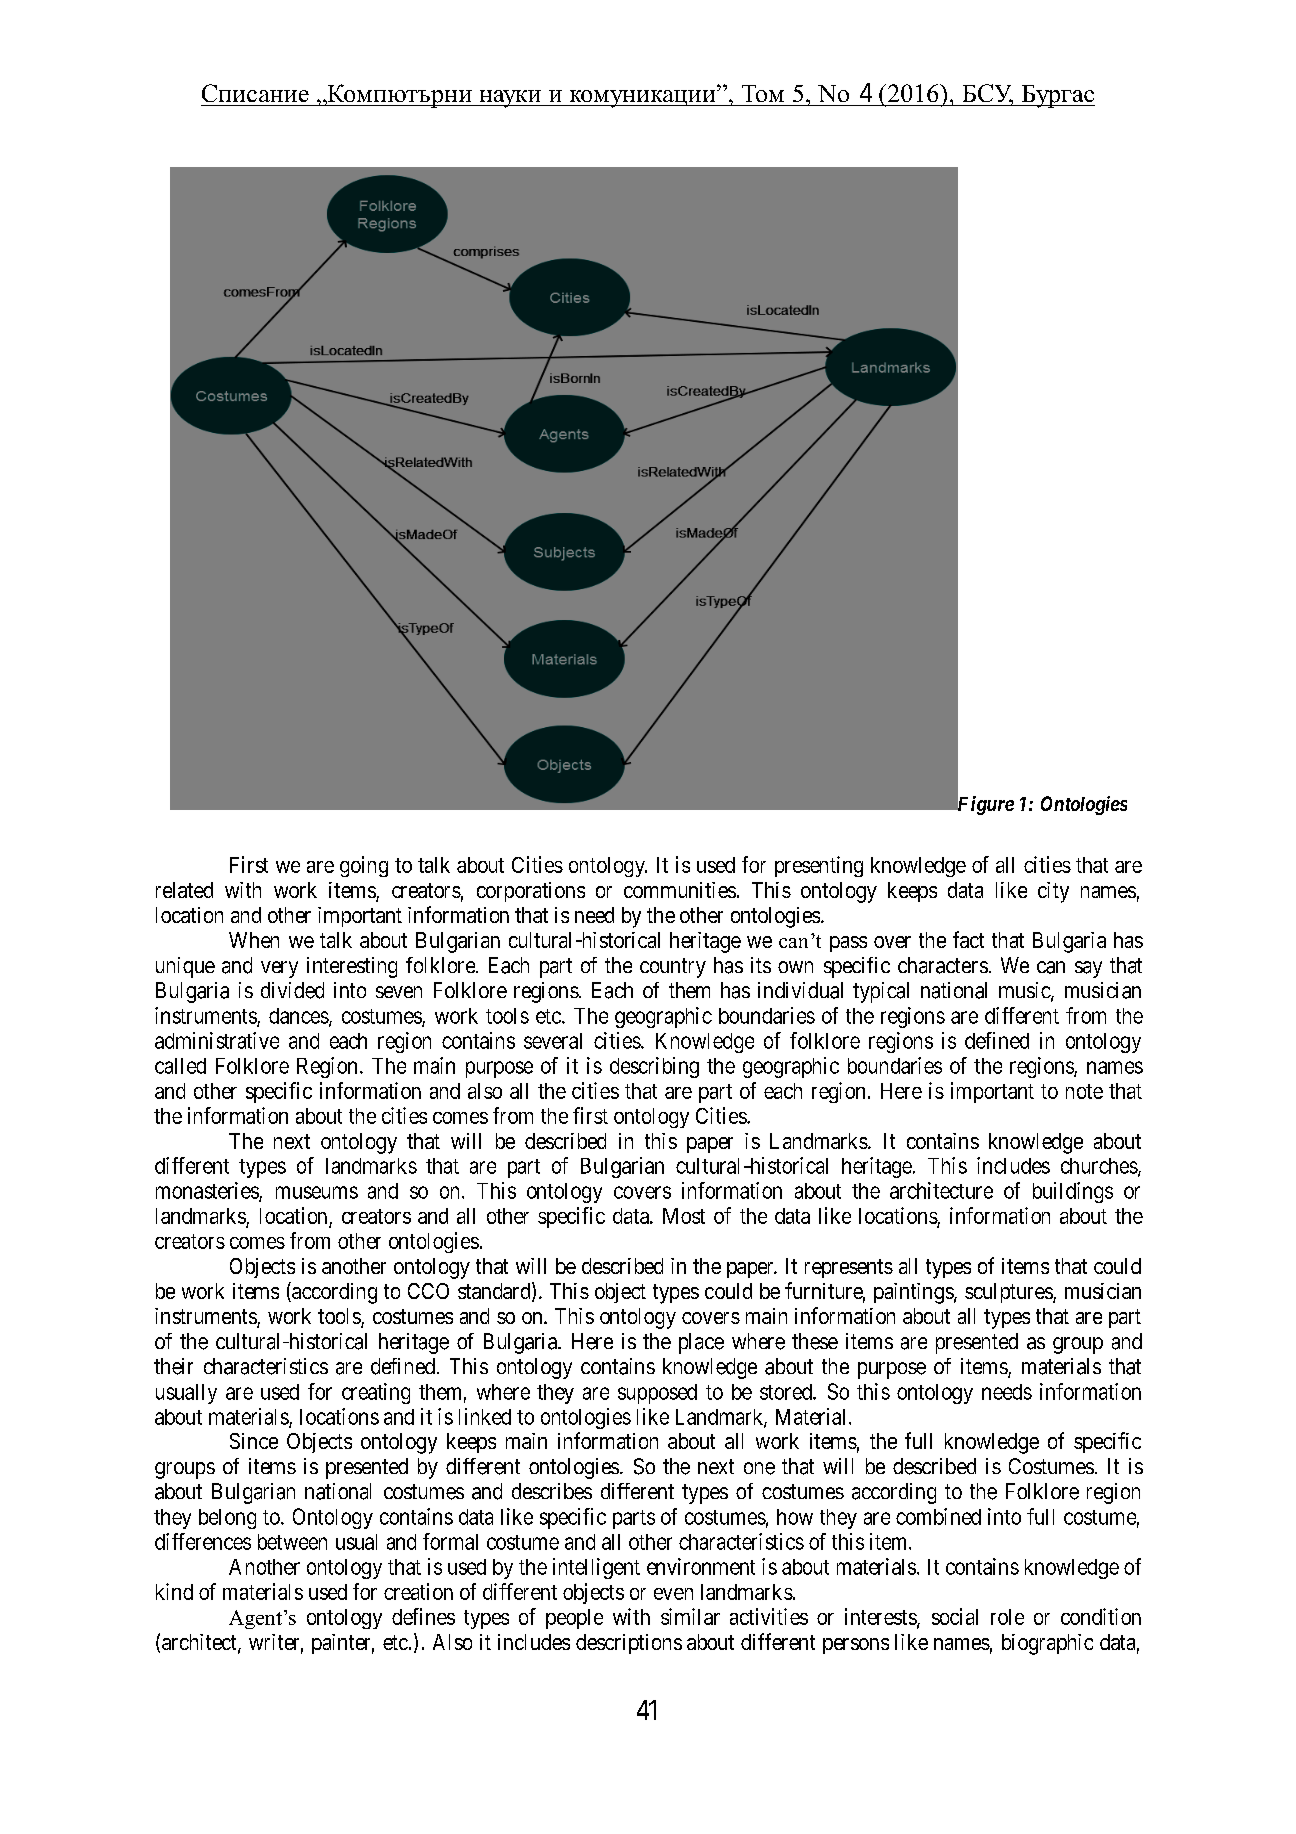 Image resolution: width=1296 pixels, height=1834 pixels. Describe the element at coordinates (629, 1644) in the screenshot. I see `descriptions` at that location.
